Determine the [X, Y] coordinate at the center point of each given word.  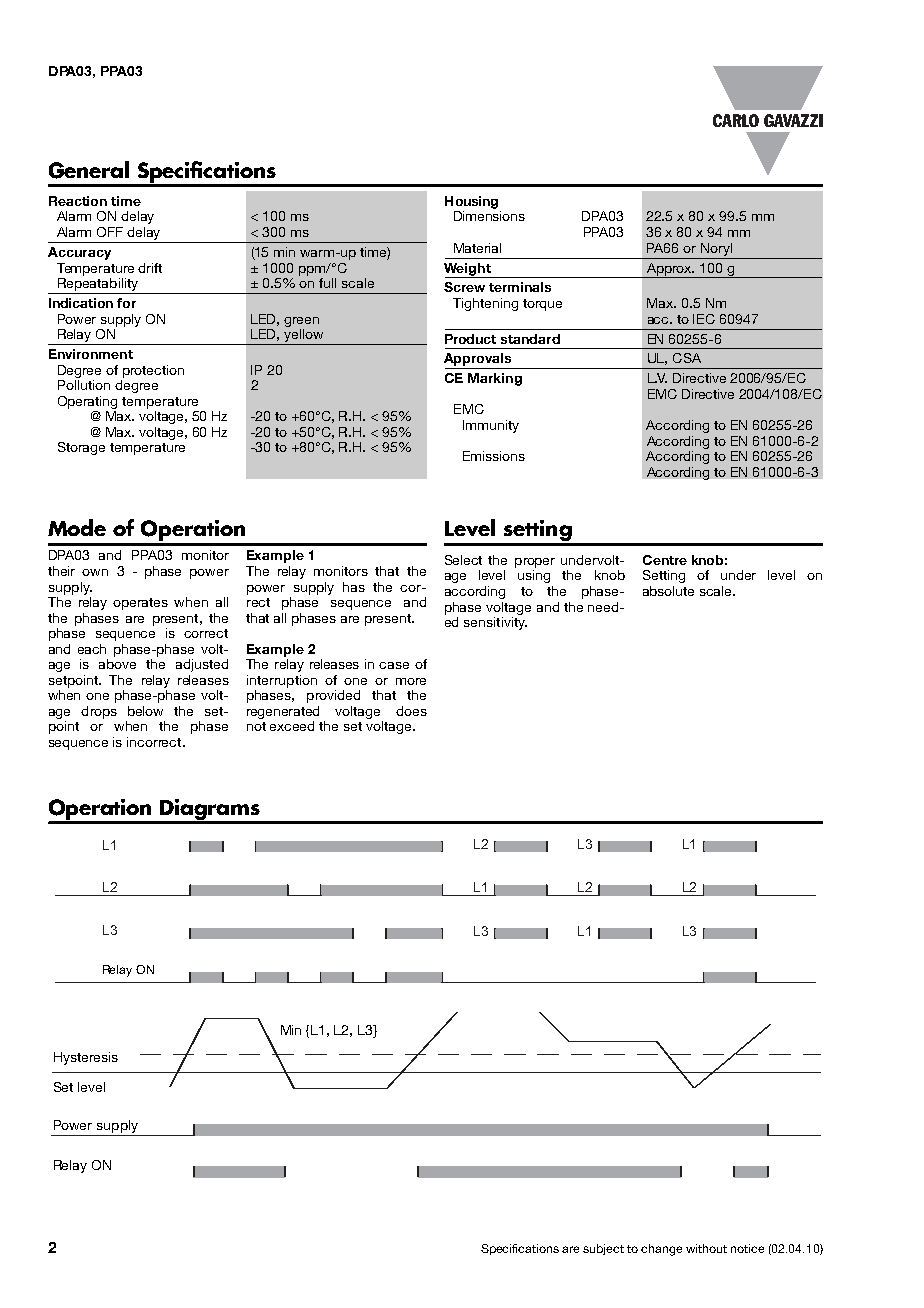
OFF [110, 232]
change [661, 1250]
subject [603, 1249]
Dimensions [489, 216]
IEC [704, 319]
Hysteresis [86, 1058]
